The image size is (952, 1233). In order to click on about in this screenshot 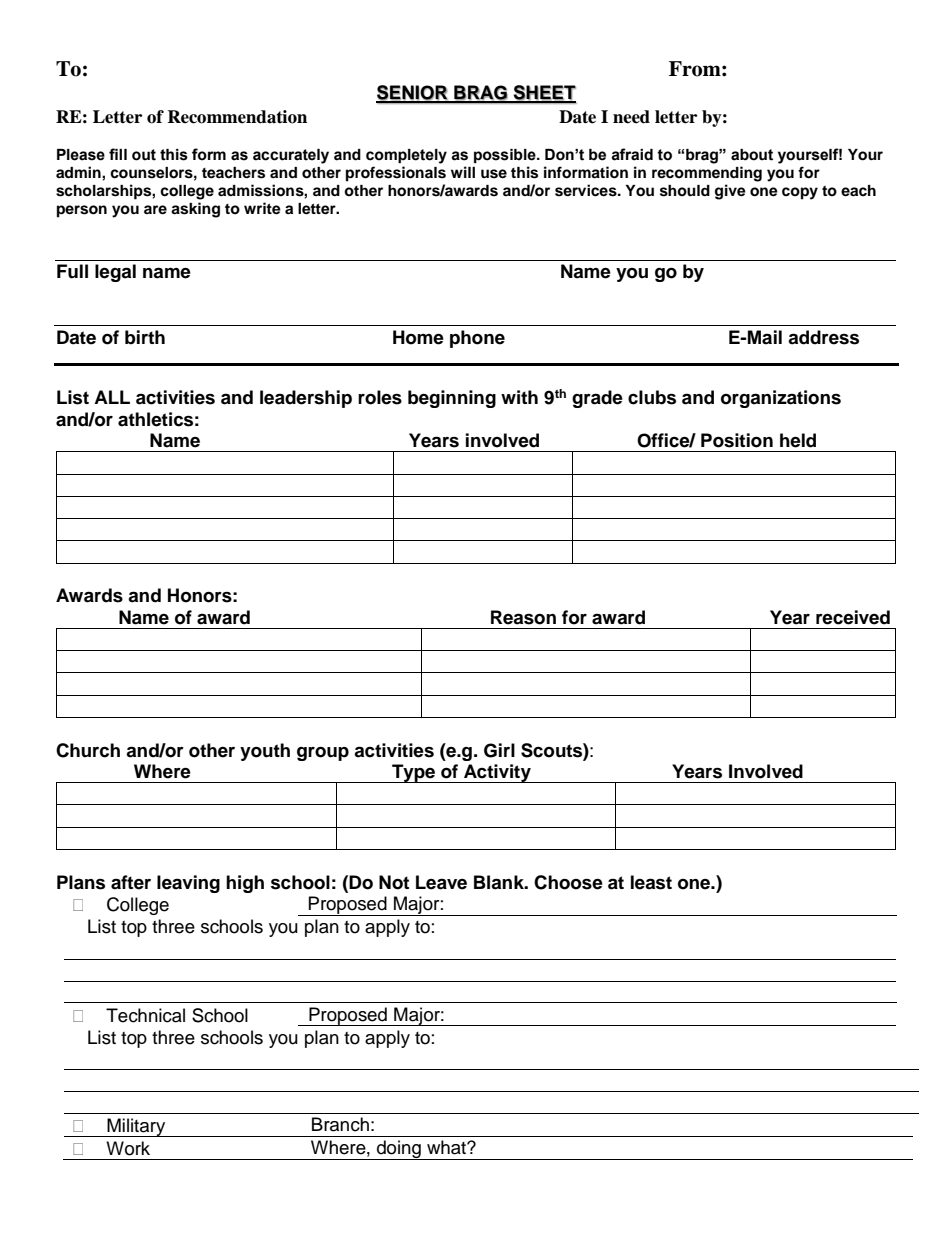, I will do `click(752, 155)`.
